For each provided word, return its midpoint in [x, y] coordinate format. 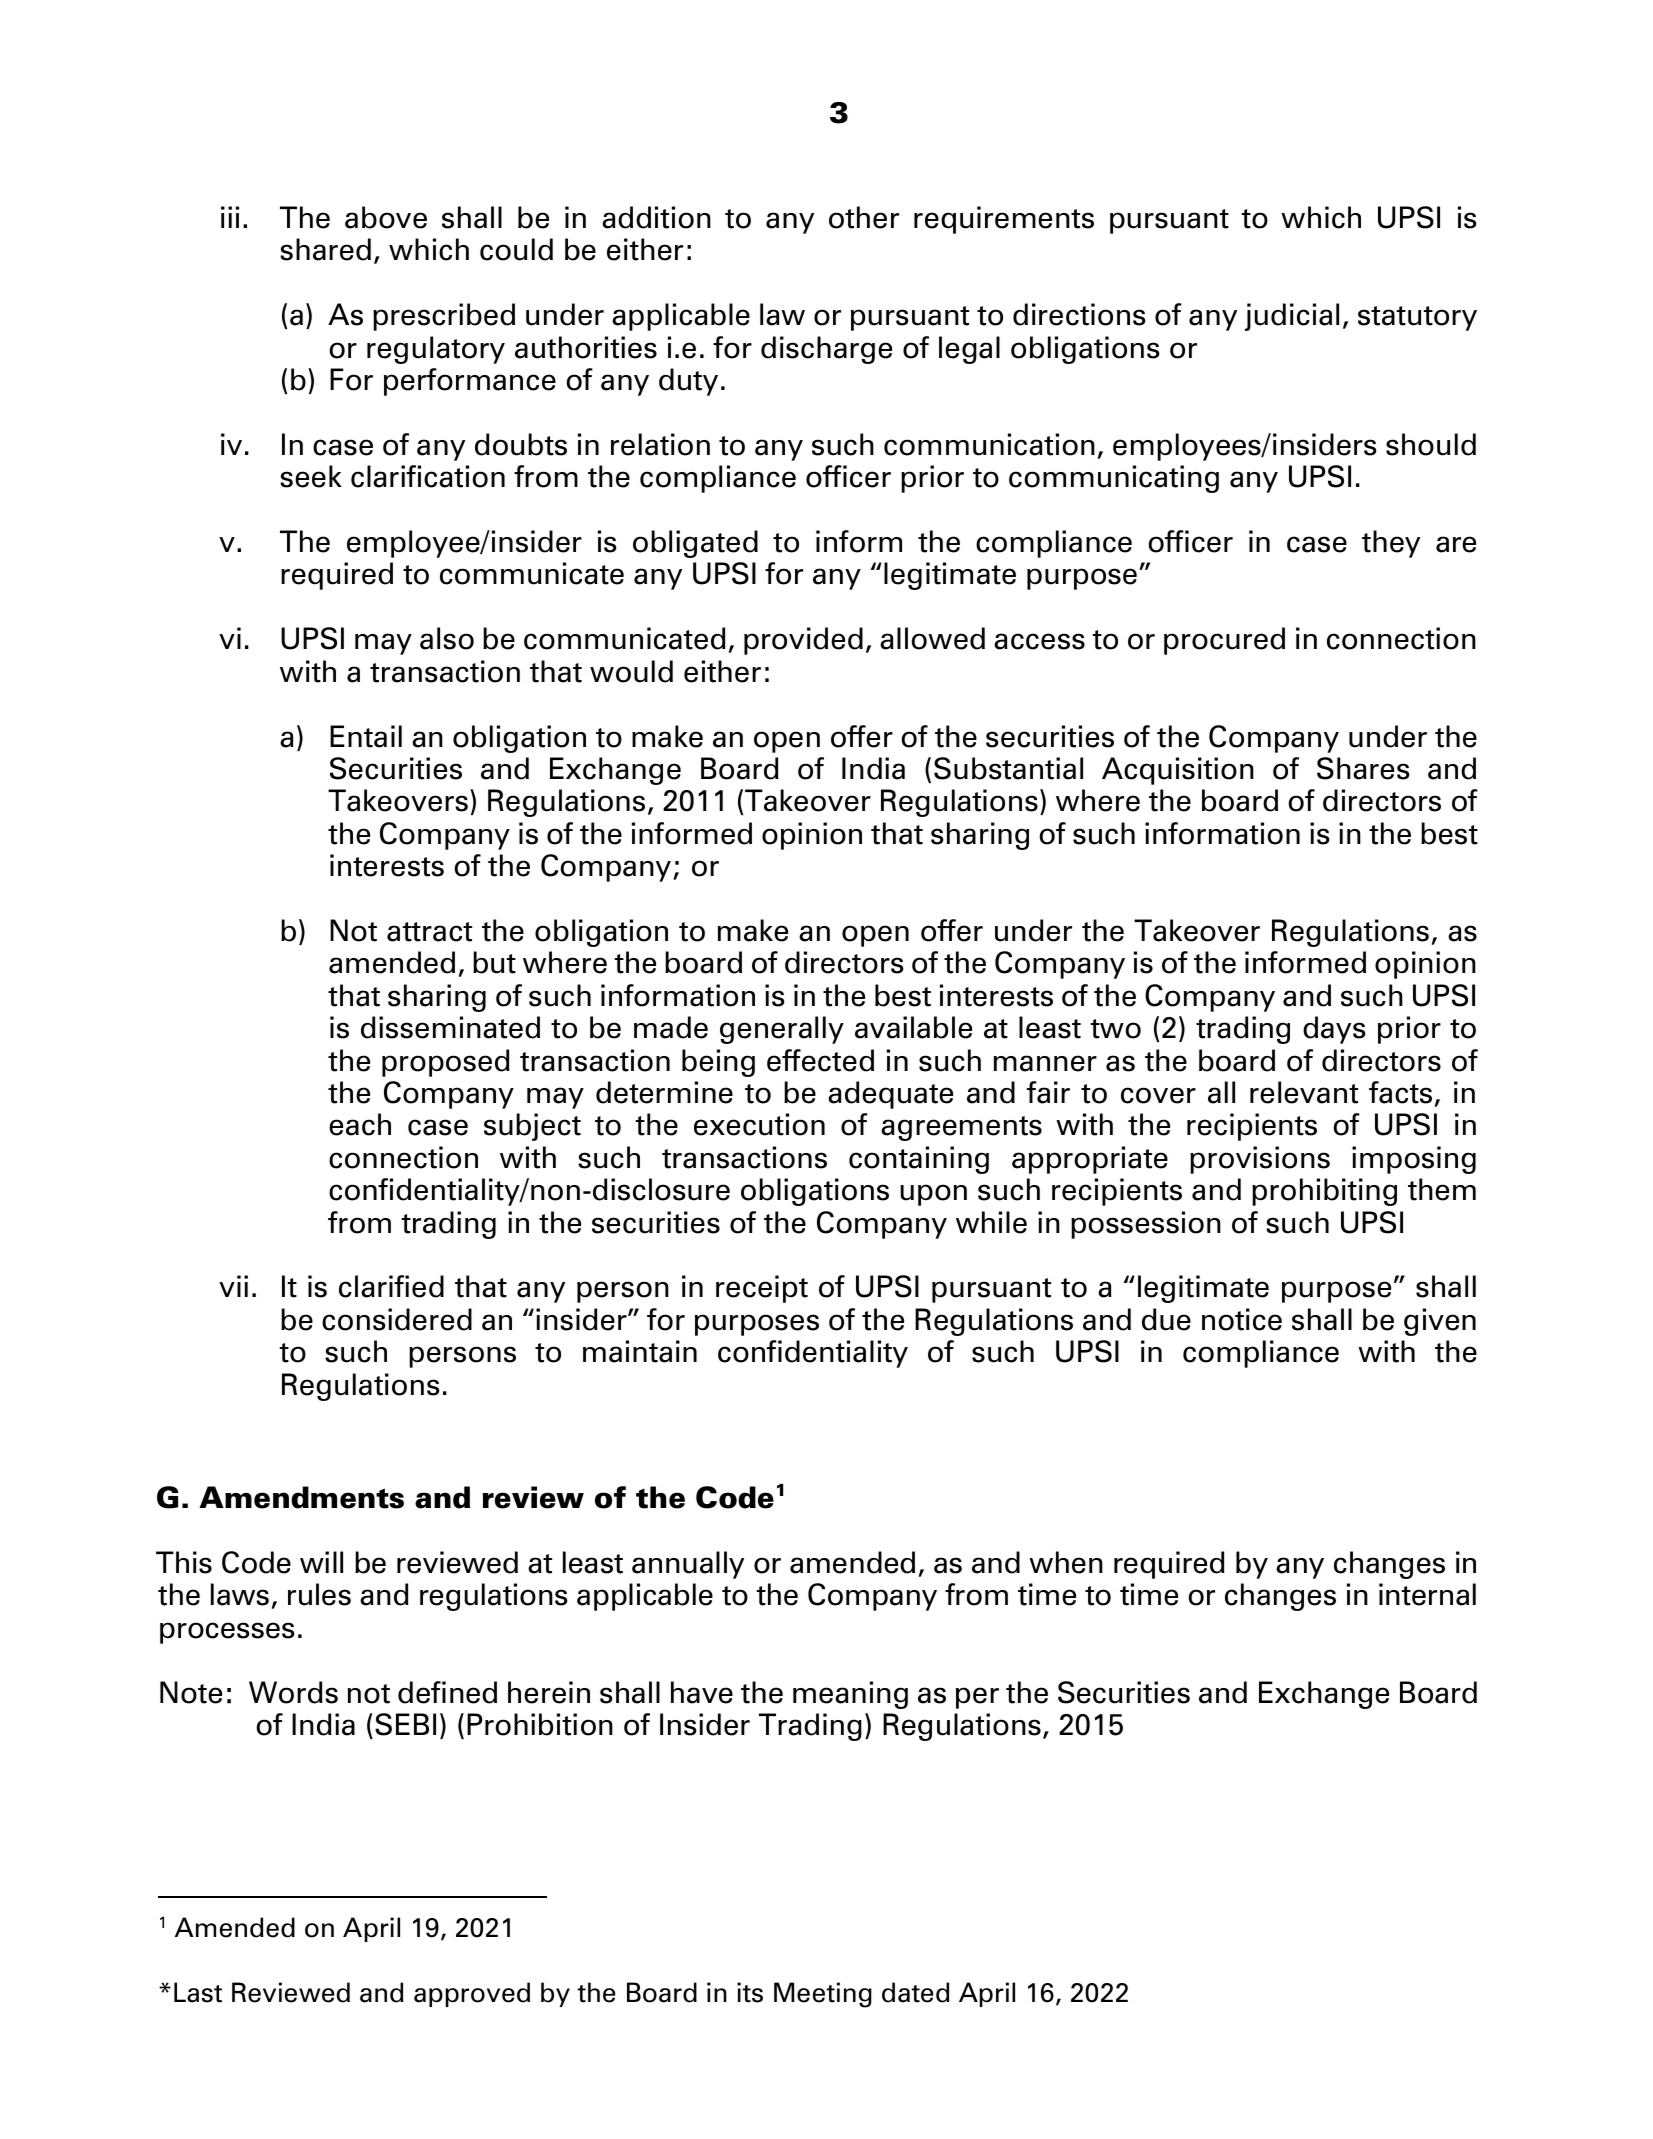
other [864, 217]
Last [198, 1992]
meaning [850, 1695]
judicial [1292, 317]
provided [803, 641]
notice [1242, 1319]
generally [782, 1030]
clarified [391, 1286]
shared [325, 249]
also [447, 638]
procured [1224, 641]
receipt [762, 1289]
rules [319, 1594]
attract [429, 932]
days [1334, 1030]
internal [1427, 1594]
